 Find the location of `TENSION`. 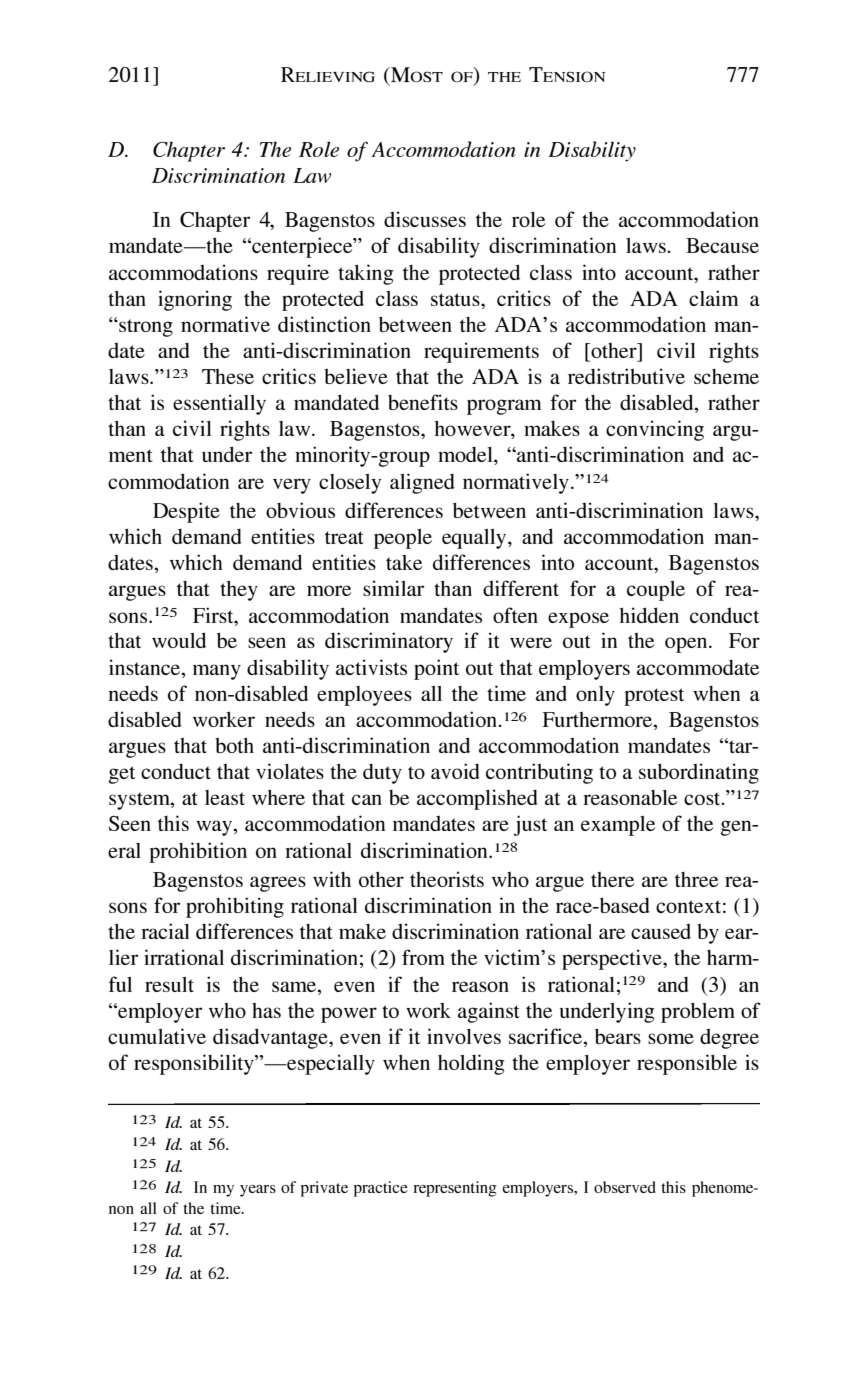

TENSION is located at coordinates (567, 74).
